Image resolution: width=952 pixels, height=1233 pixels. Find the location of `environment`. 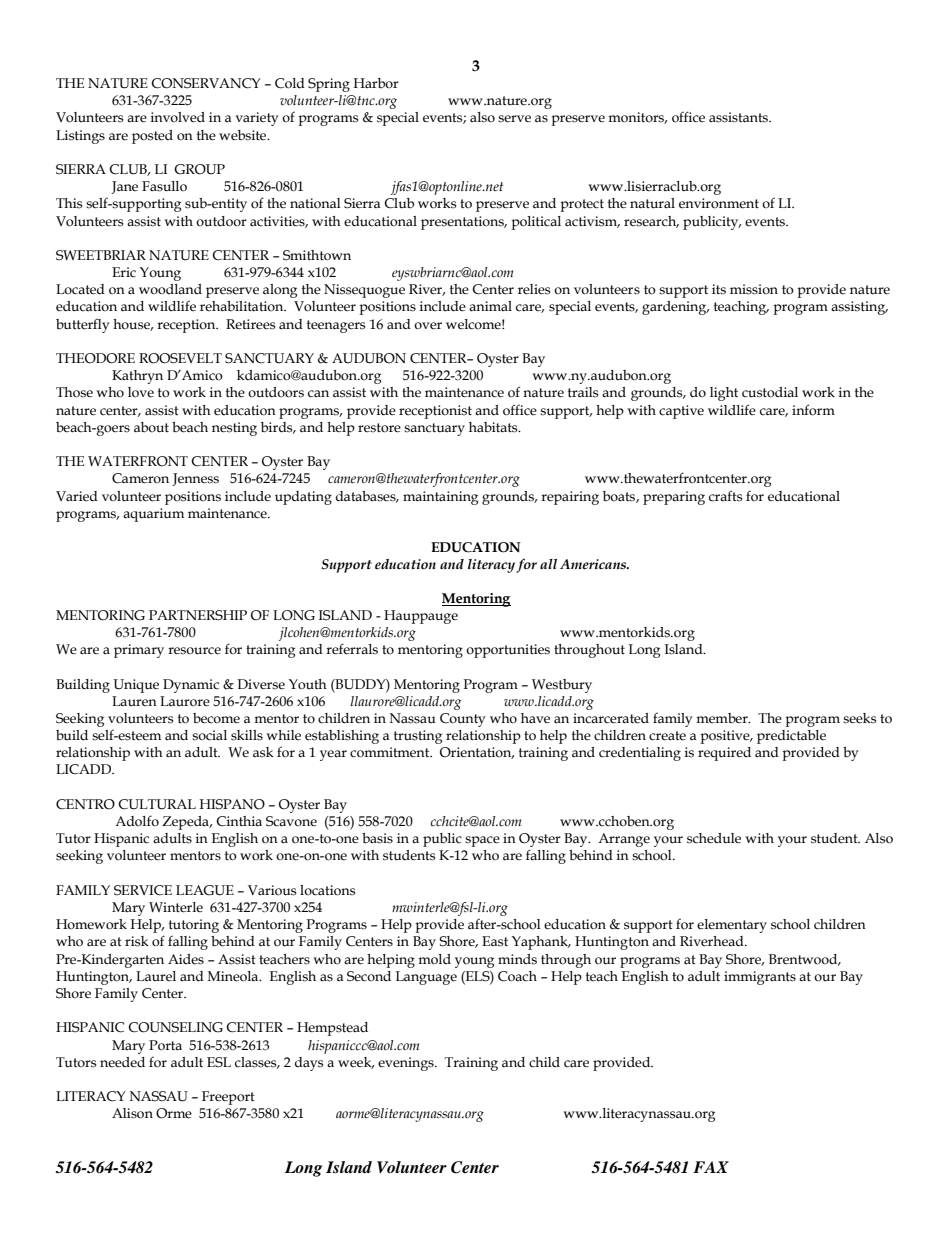

environment is located at coordinates (719, 203).
